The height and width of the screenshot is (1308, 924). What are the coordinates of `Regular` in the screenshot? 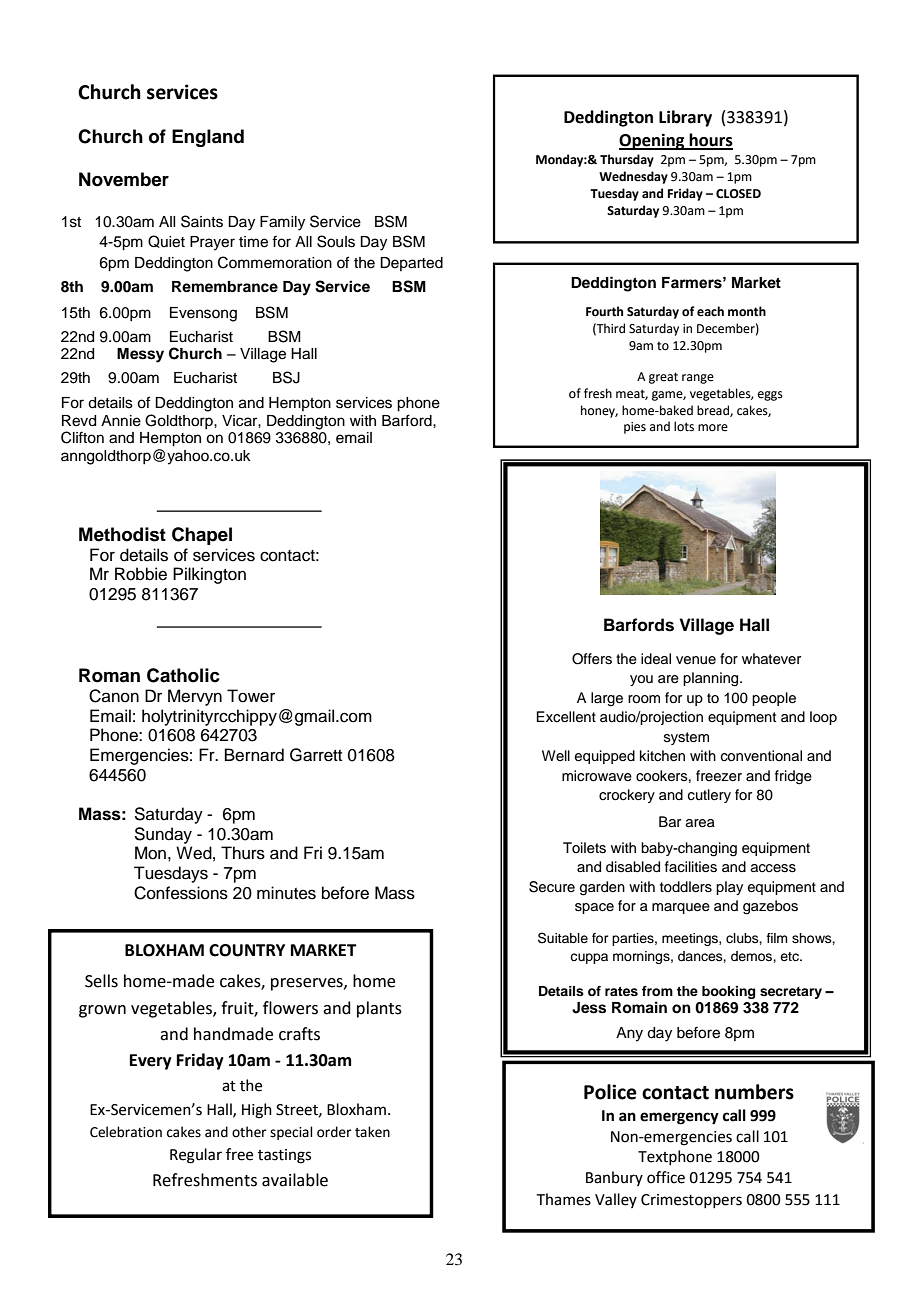 It's located at (196, 1156).
